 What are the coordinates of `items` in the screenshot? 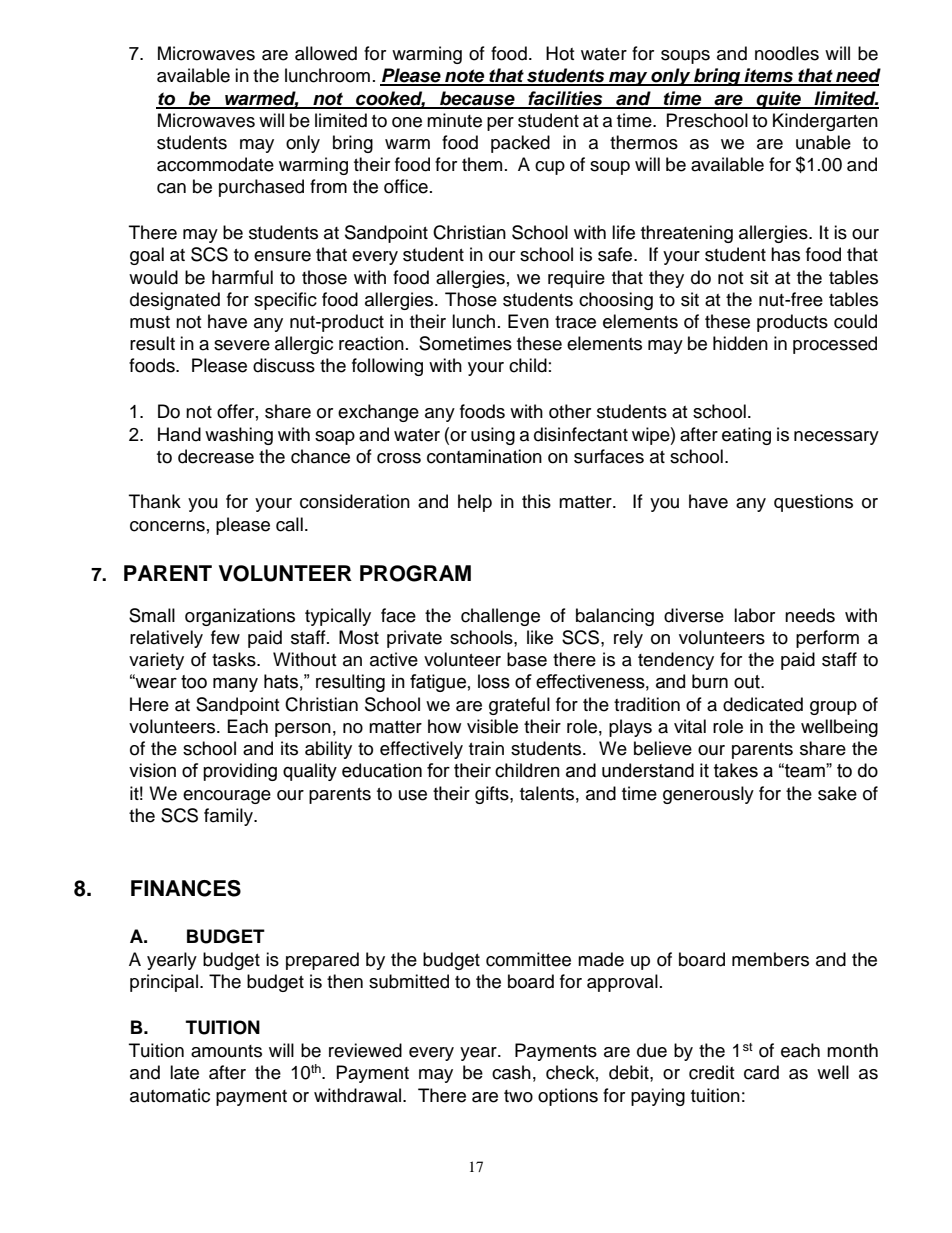 It's located at (768, 76).
